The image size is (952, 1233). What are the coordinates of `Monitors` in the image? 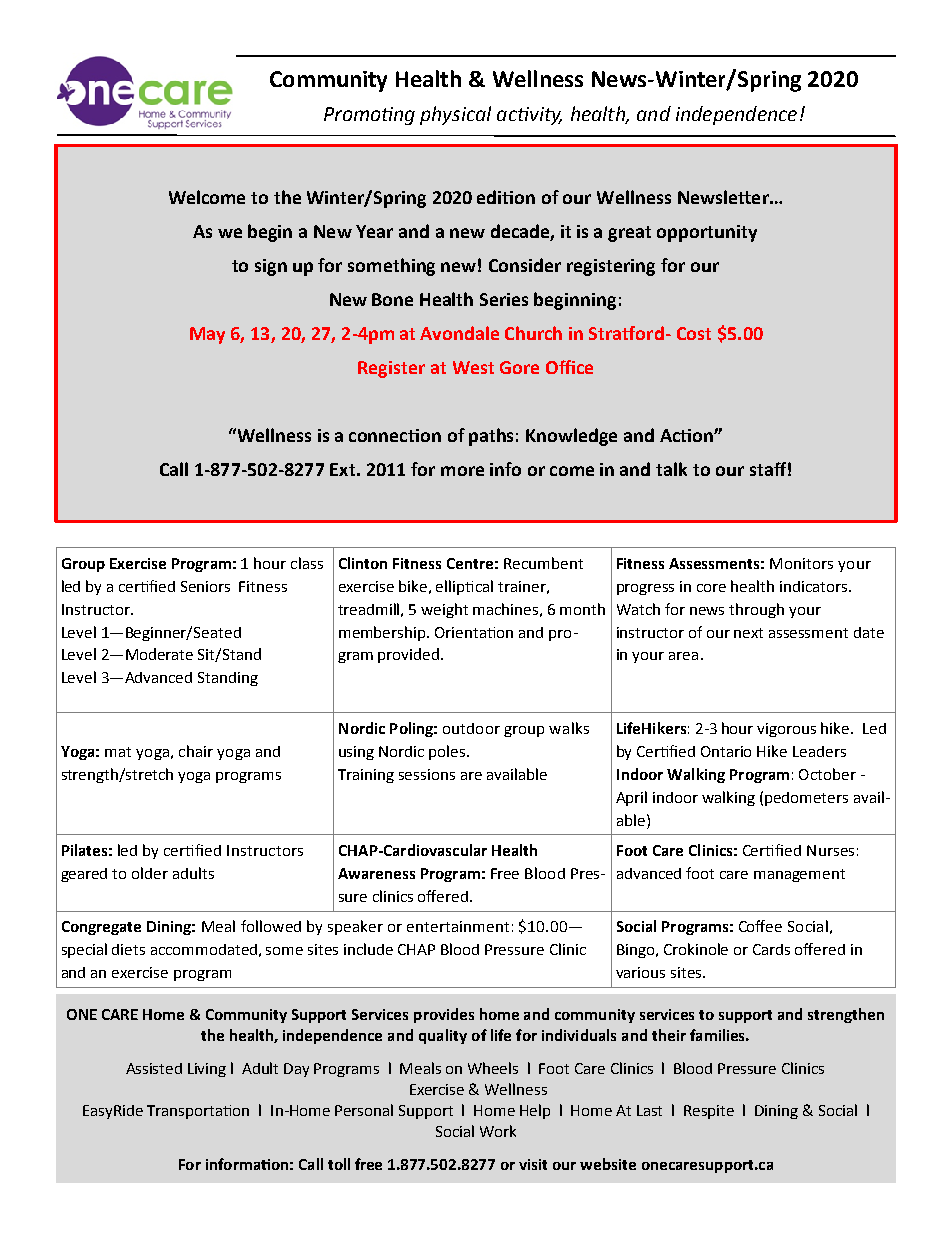 It's located at (801, 563).
